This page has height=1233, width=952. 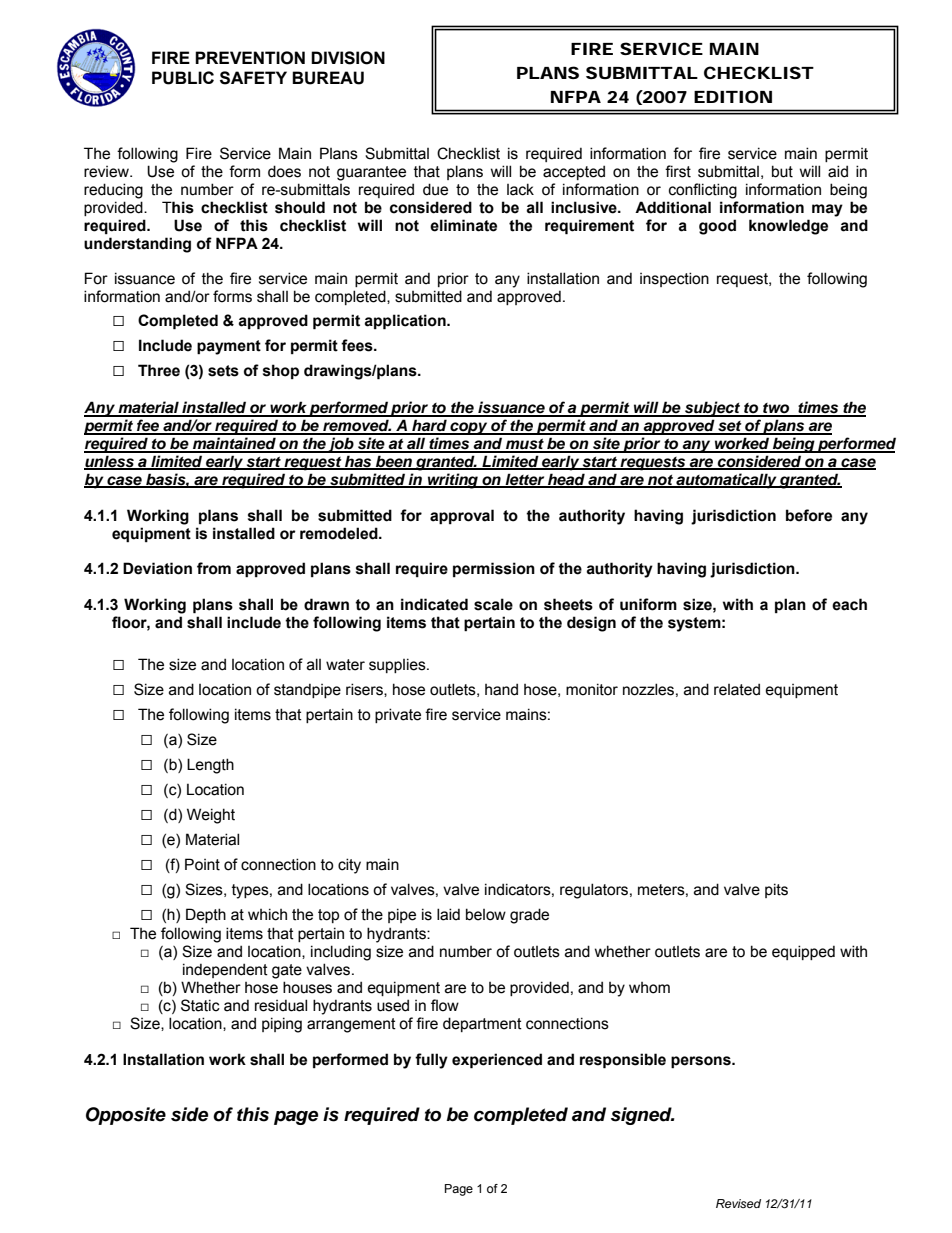 I want to click on application, so click(x=406, y=322).
